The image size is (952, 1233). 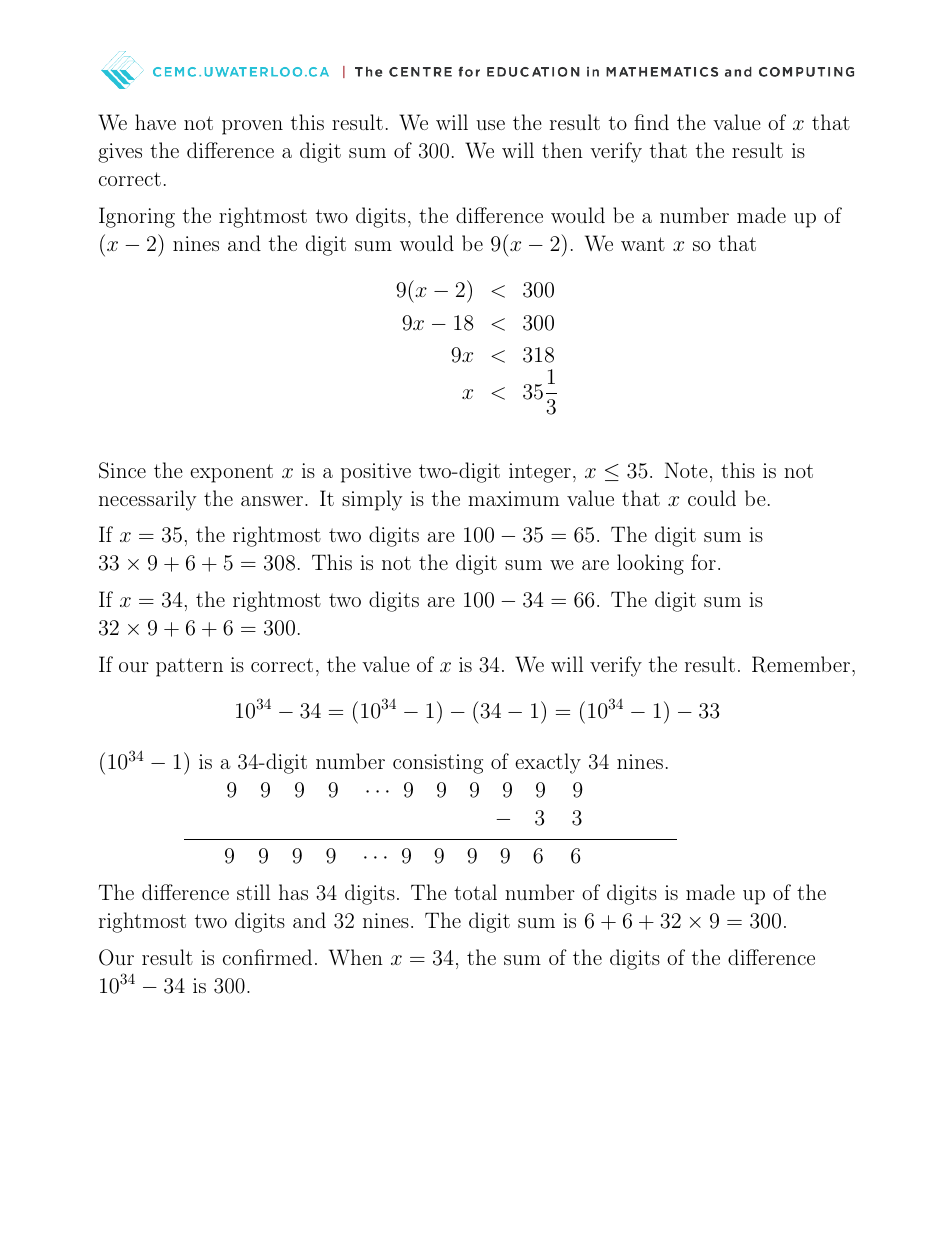 I want to click on proven, so click(x=252, y=127).
